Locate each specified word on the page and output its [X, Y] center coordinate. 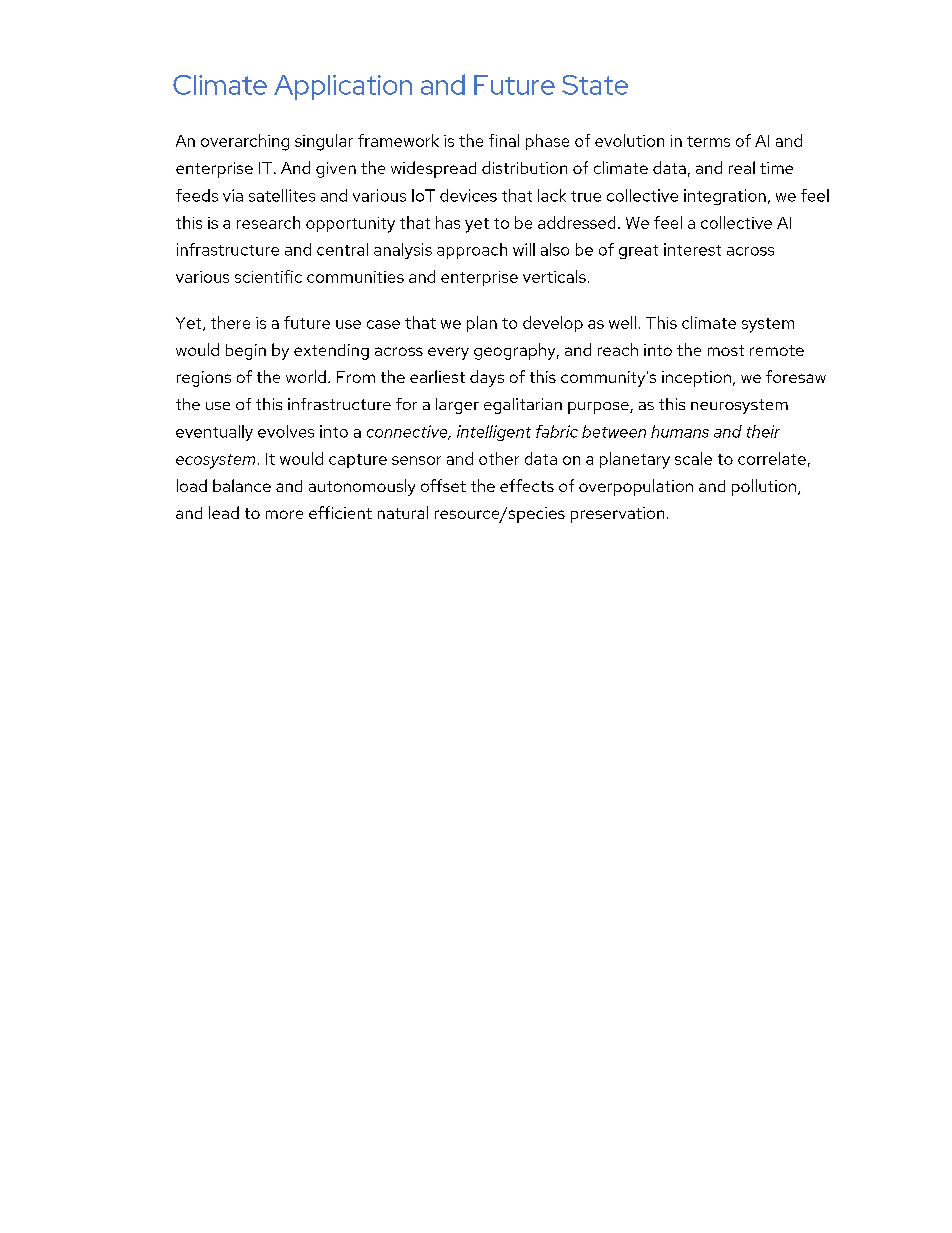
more [284, 514]
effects [527, 485]
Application [343, 87]
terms [708, 141]
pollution [764, 487]
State [595, 85]
